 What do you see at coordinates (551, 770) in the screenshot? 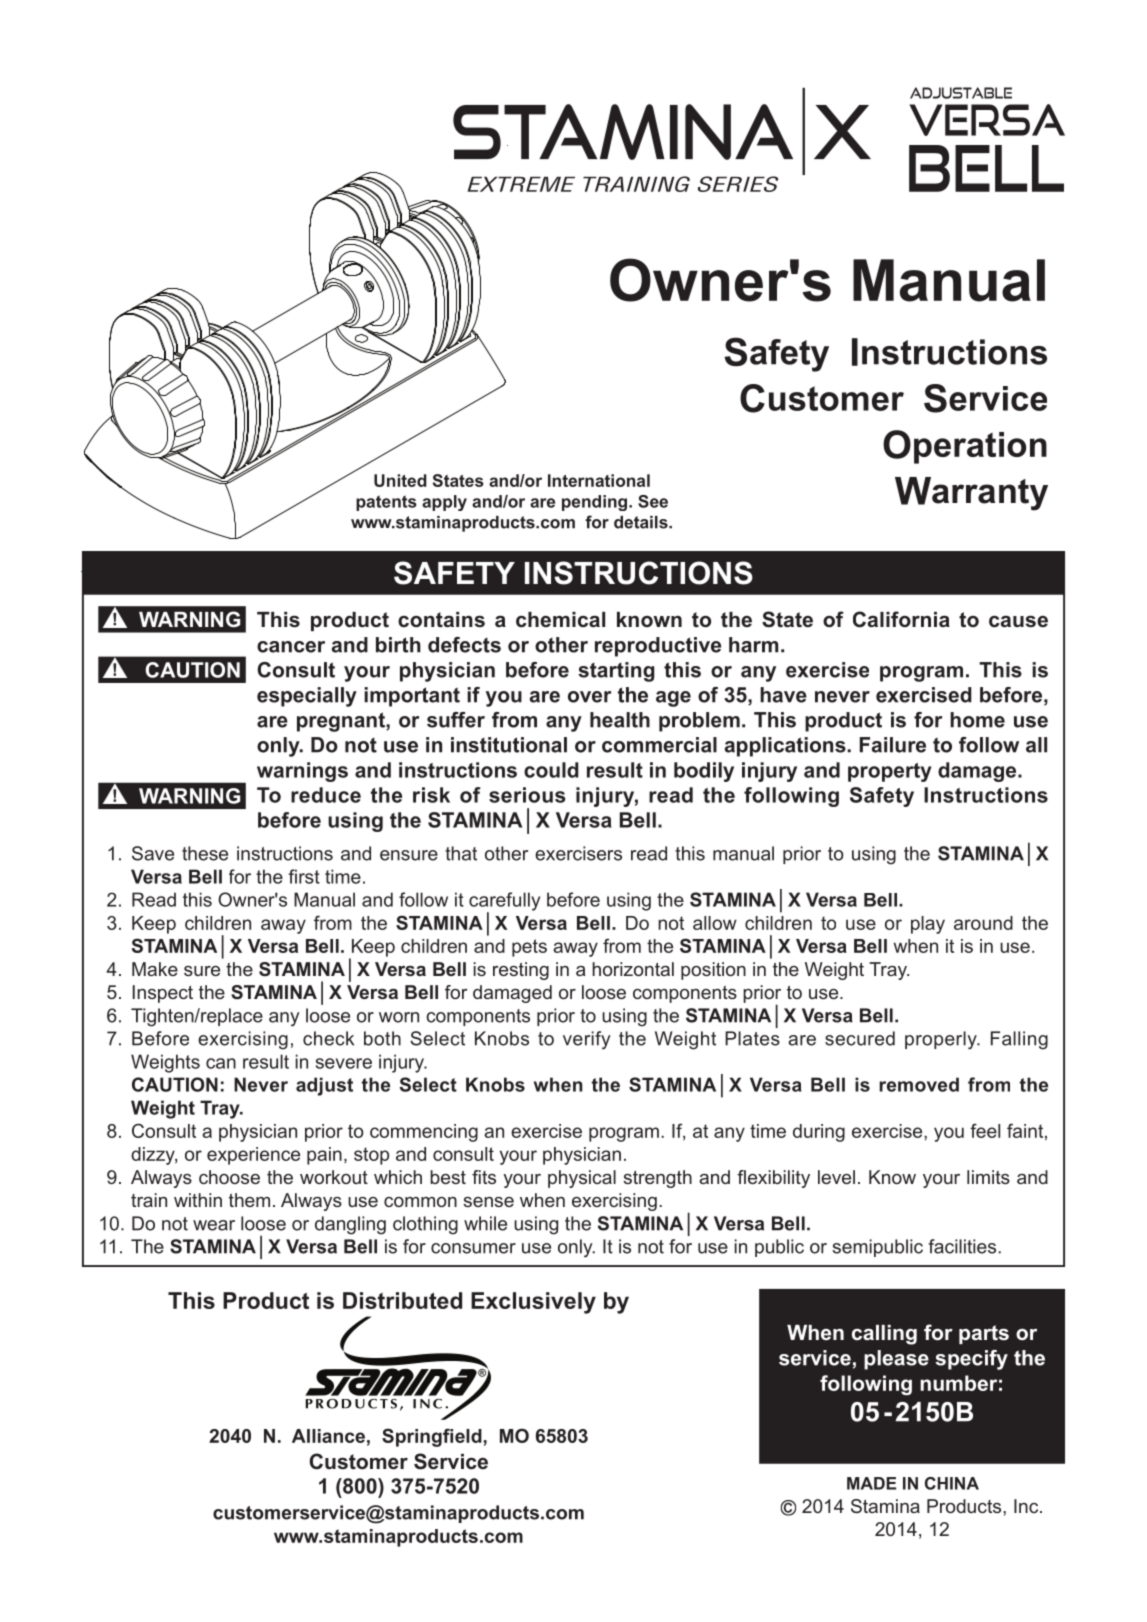
I see `could` at bounding box center [551, 770].
